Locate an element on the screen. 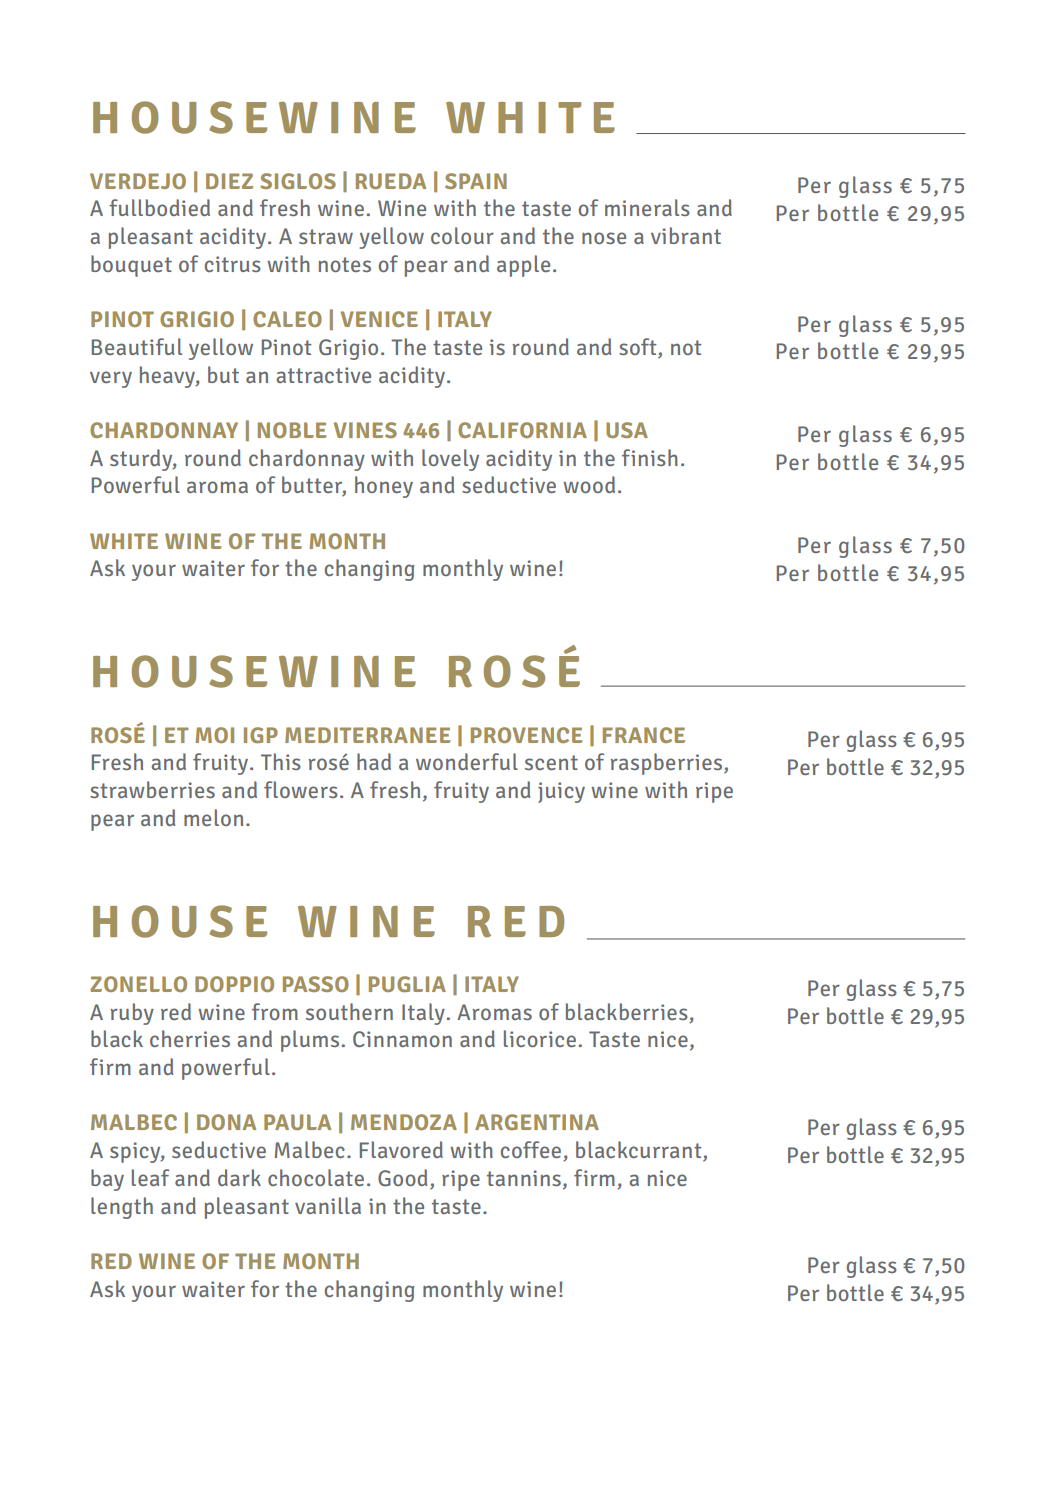 This screenshot has width=1056, height=1499. leaf is located at coordinates (150, 1177).
